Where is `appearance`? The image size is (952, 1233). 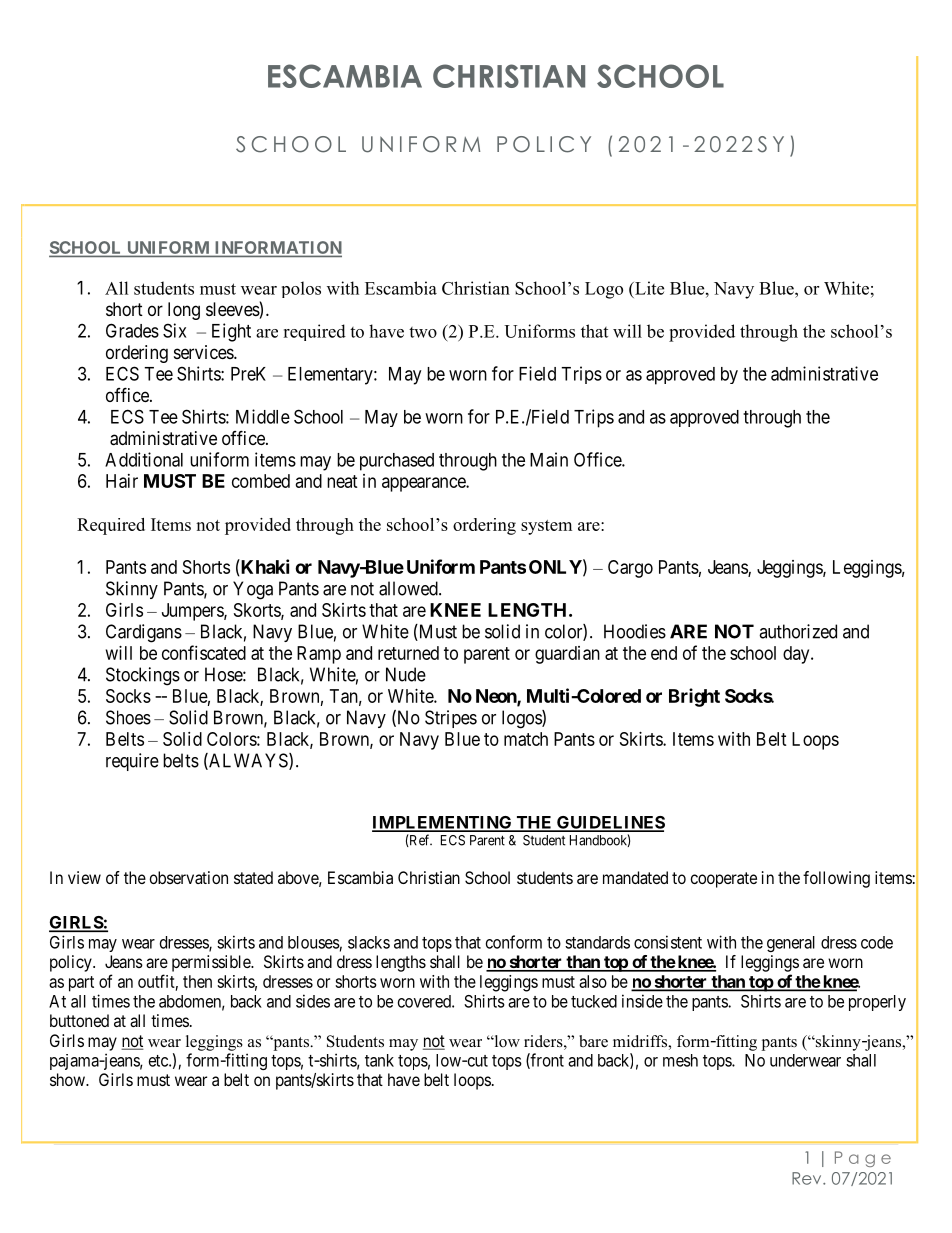
appearance is located at coordinates (424, 484).
